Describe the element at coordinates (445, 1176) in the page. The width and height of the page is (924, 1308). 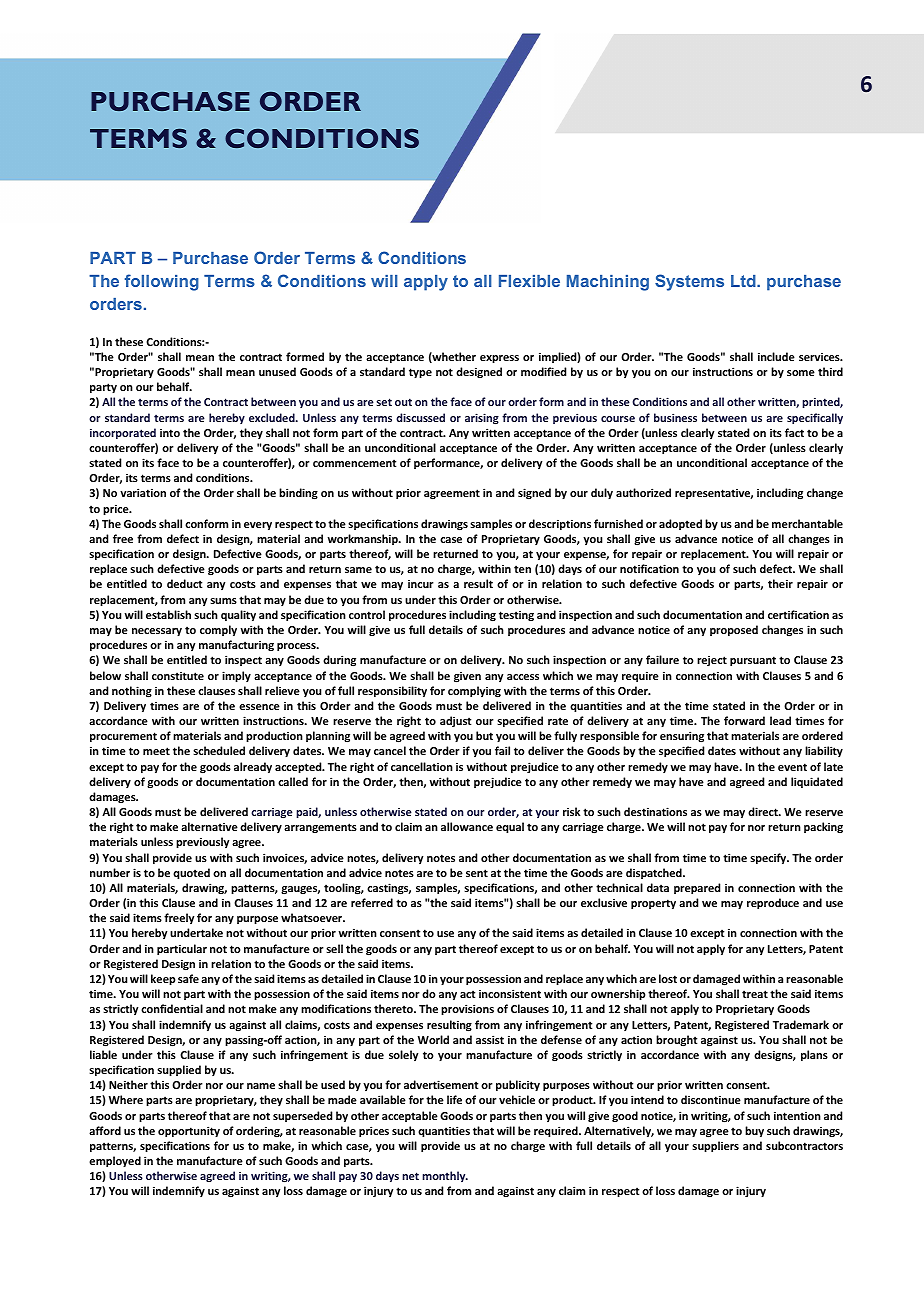
I see `monthly` at that location.
